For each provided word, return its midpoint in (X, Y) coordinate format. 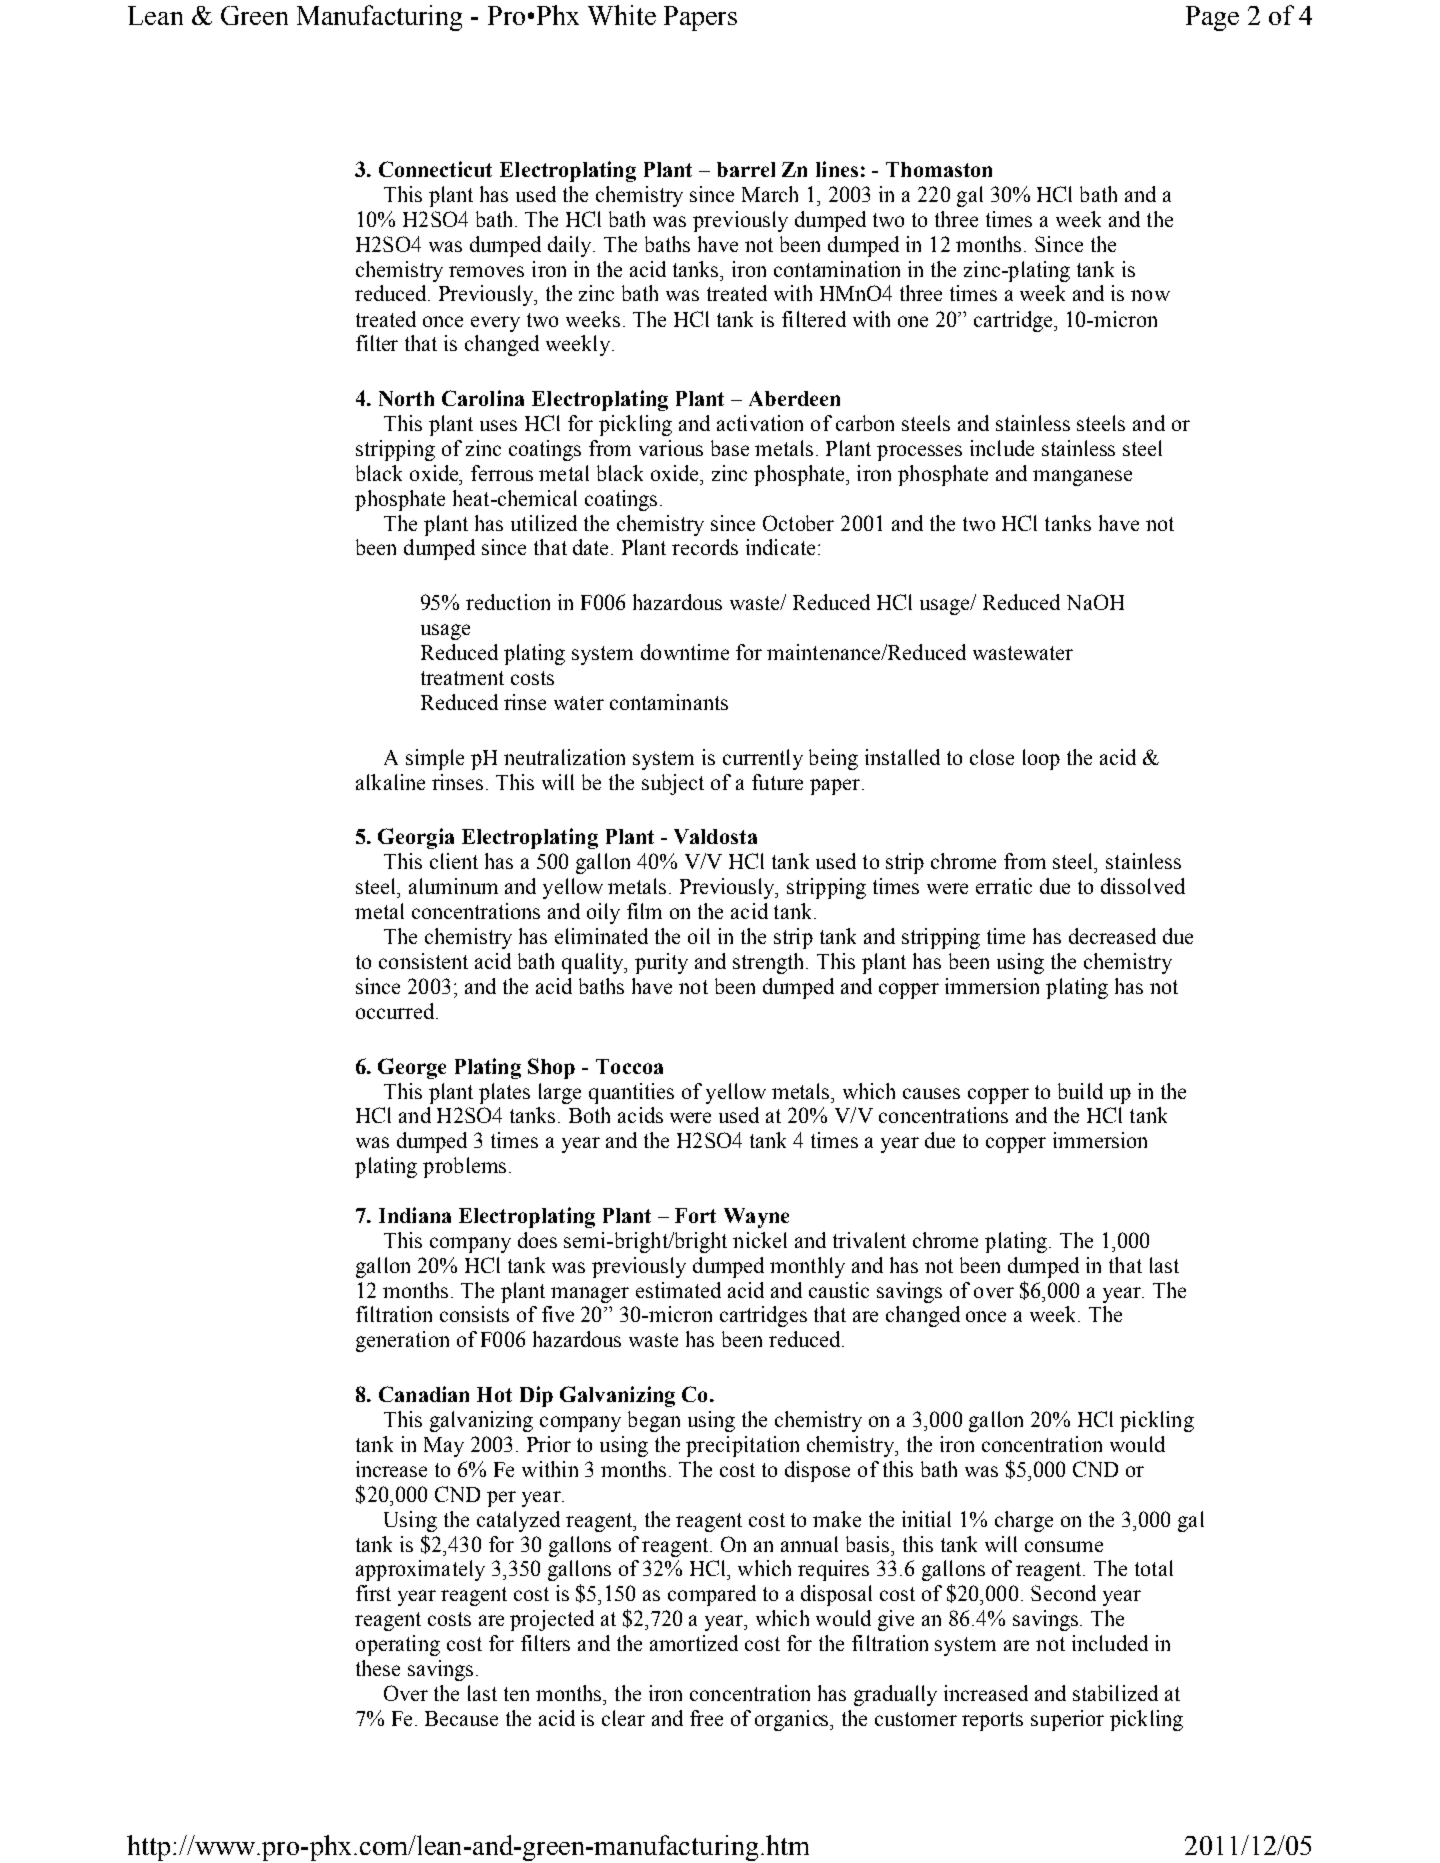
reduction (508, 602)
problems (464, 1167)
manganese (1082, 478)
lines (837, 169)
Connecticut (435, 169)
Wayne (756, 1218)
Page (1212, 18)
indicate (780, 547)
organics (793, 1720)
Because (461, 1718)
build (1080, 1091)
